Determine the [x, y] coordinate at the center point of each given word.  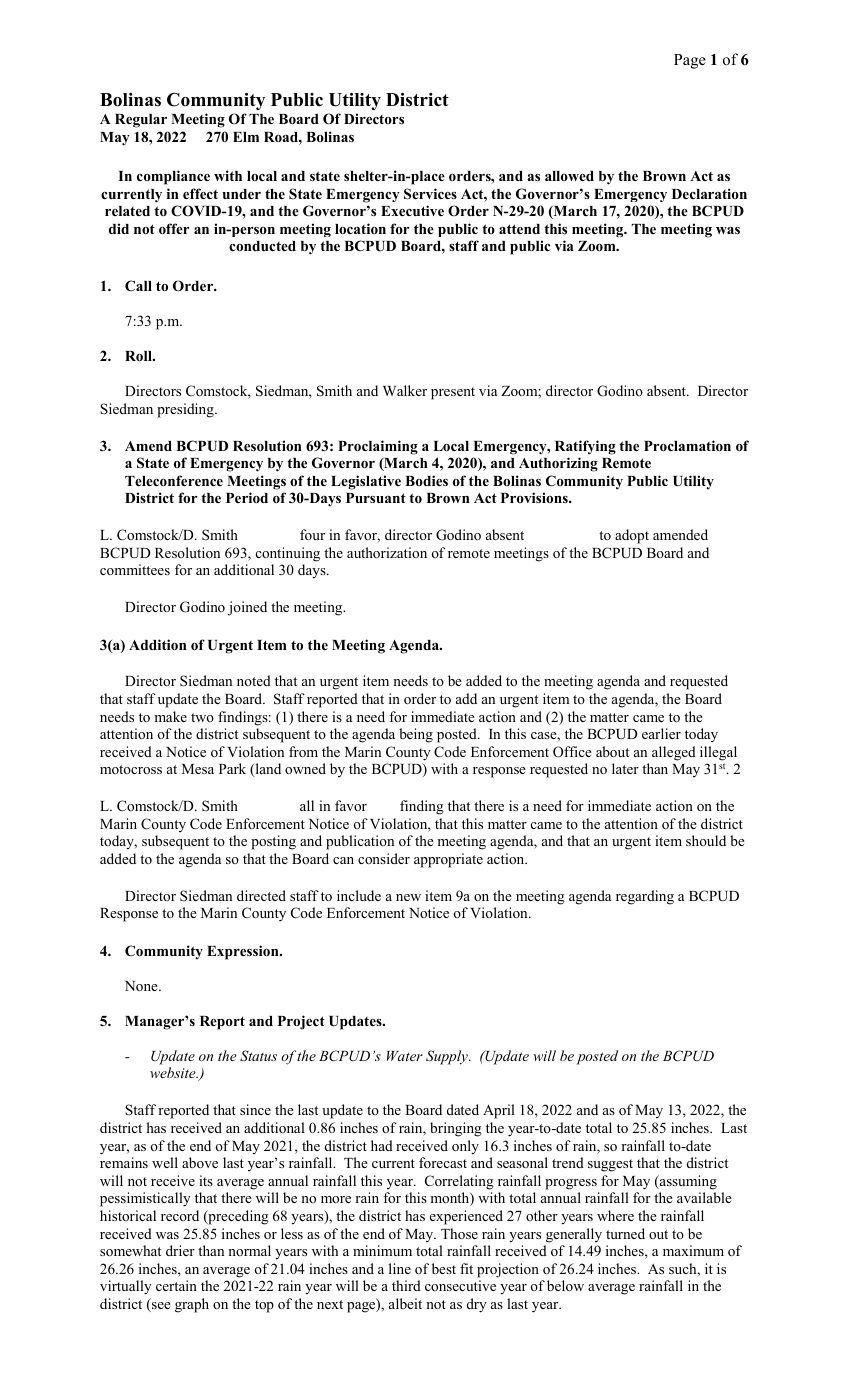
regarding [645, 897]
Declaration [709, 193]
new [408, 897]
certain [176, 1285]
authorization [387, 552]
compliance [173, 177]
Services [430, 194]
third [406, 1285]
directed [261, 895]
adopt [632, 536]
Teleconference [174, 480]
